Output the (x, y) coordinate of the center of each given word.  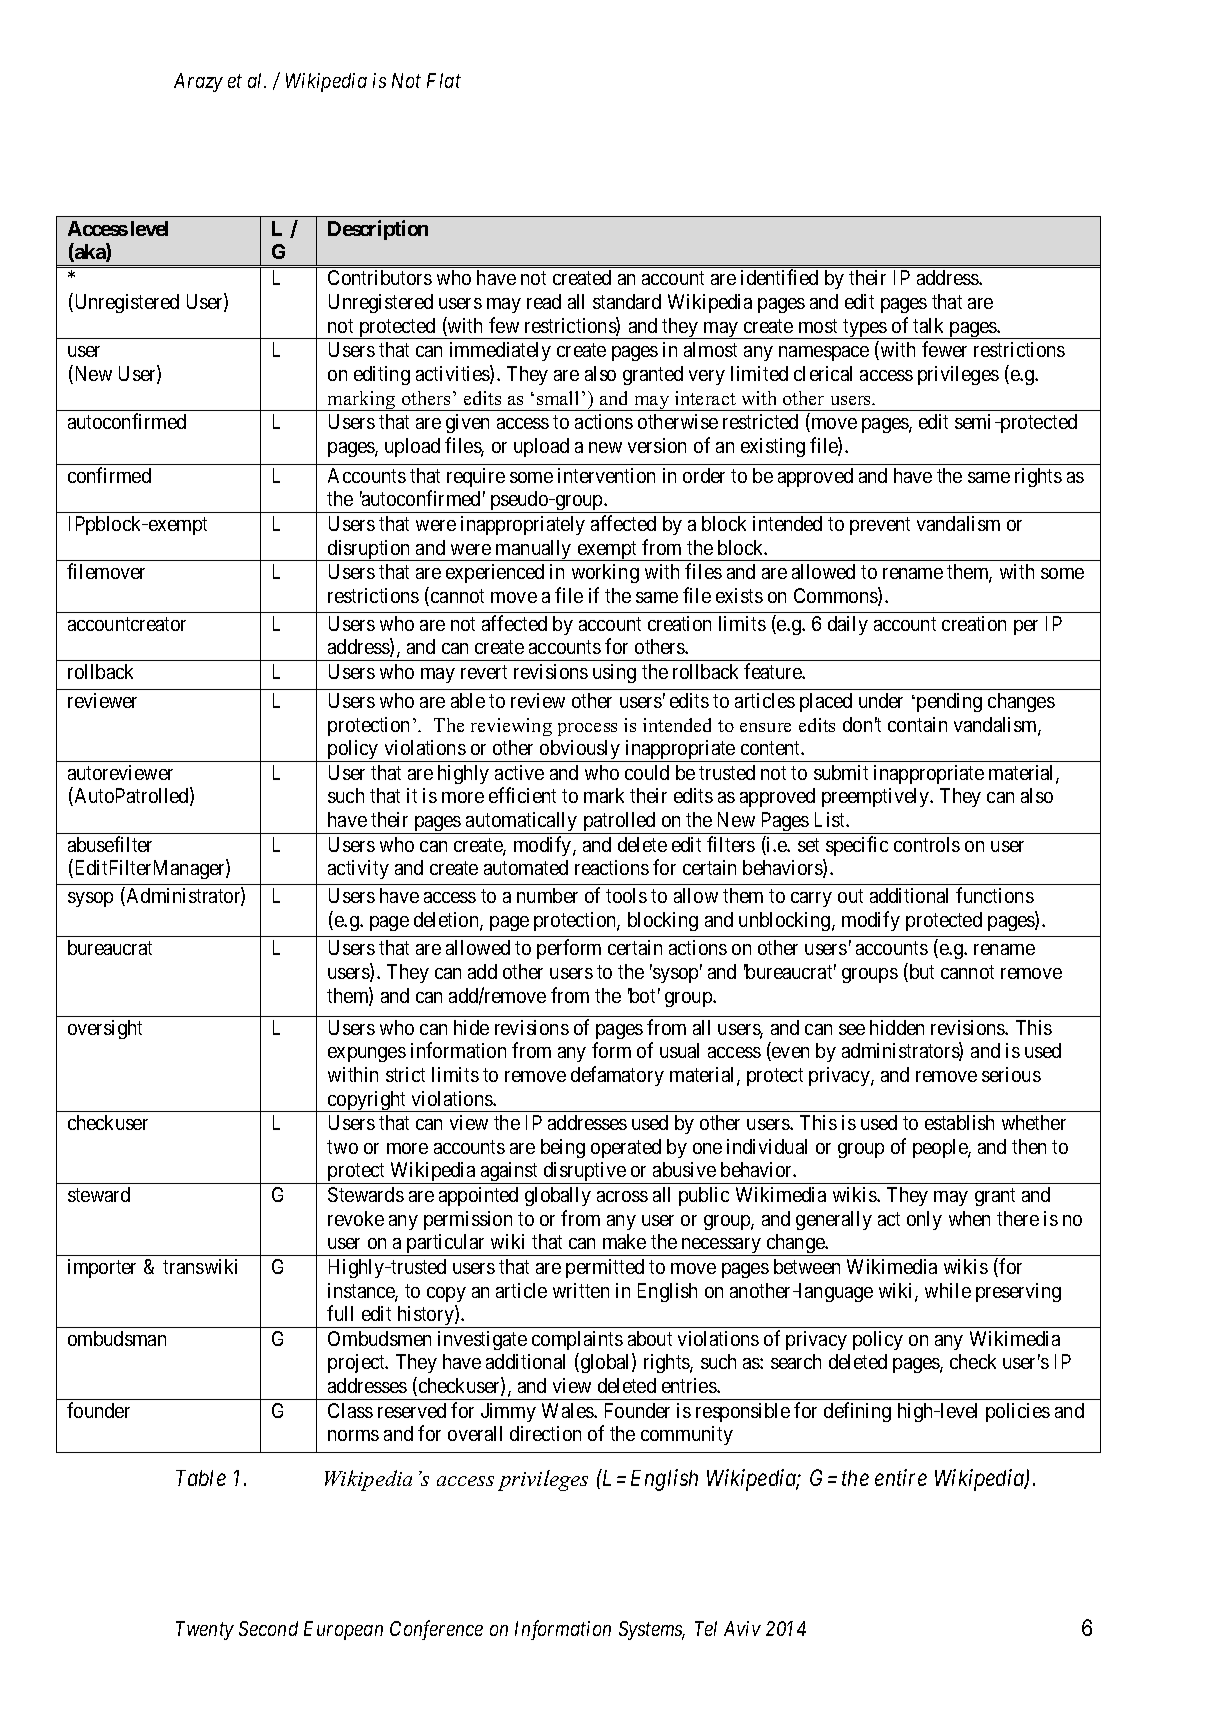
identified (779, 277)
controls (927, 844)
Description (378, 230)
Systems (652, 1630)
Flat (444, 80)
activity (358, 869)
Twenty (205, 1630)
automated (526, 867)
